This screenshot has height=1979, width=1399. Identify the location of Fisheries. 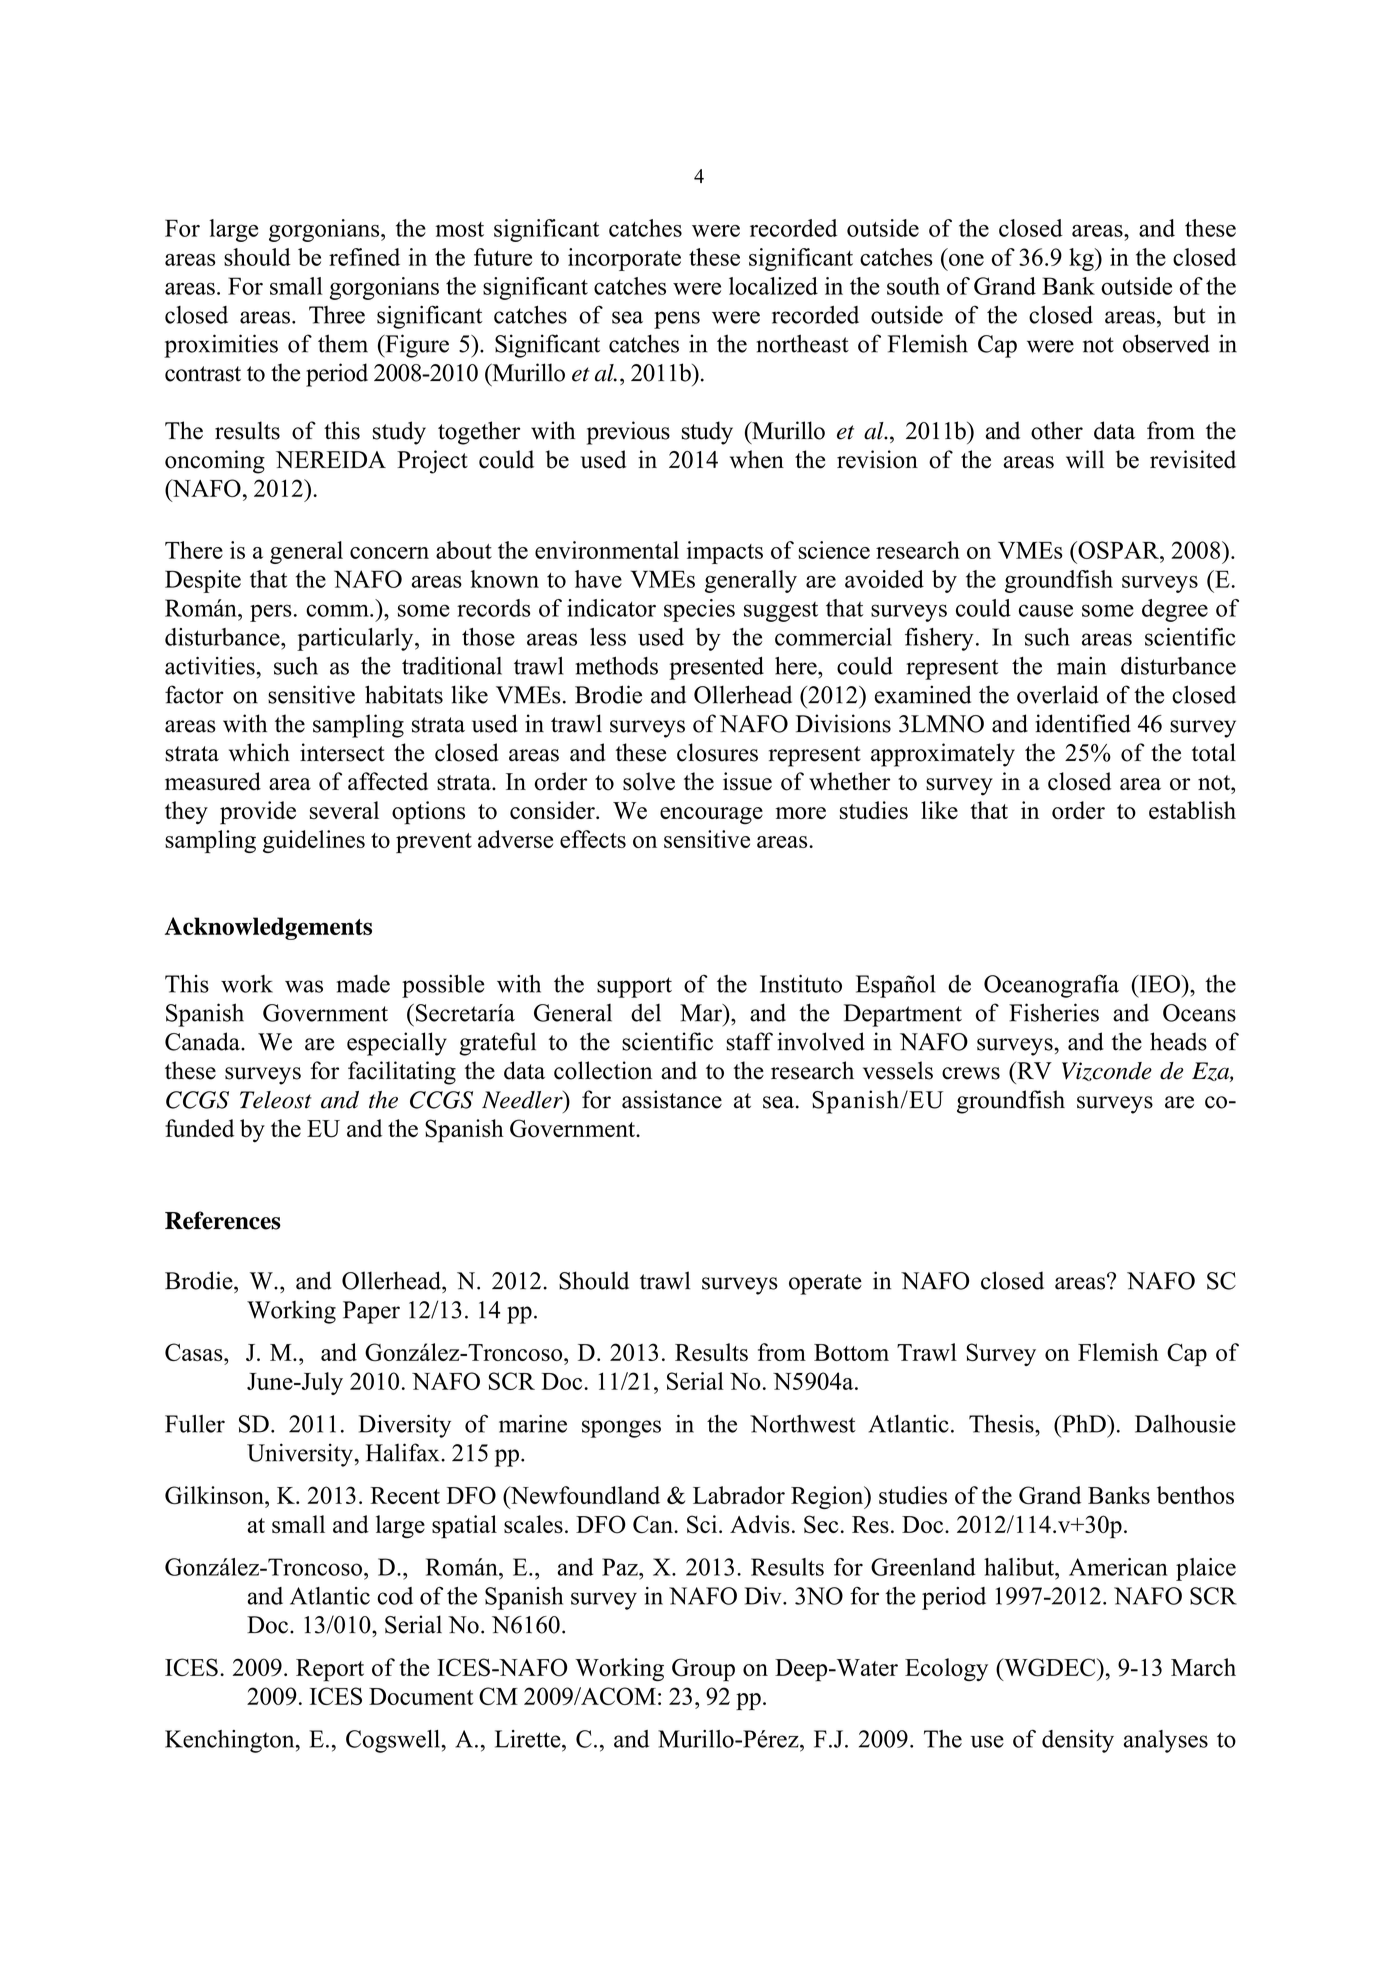
(1054, 1012).
